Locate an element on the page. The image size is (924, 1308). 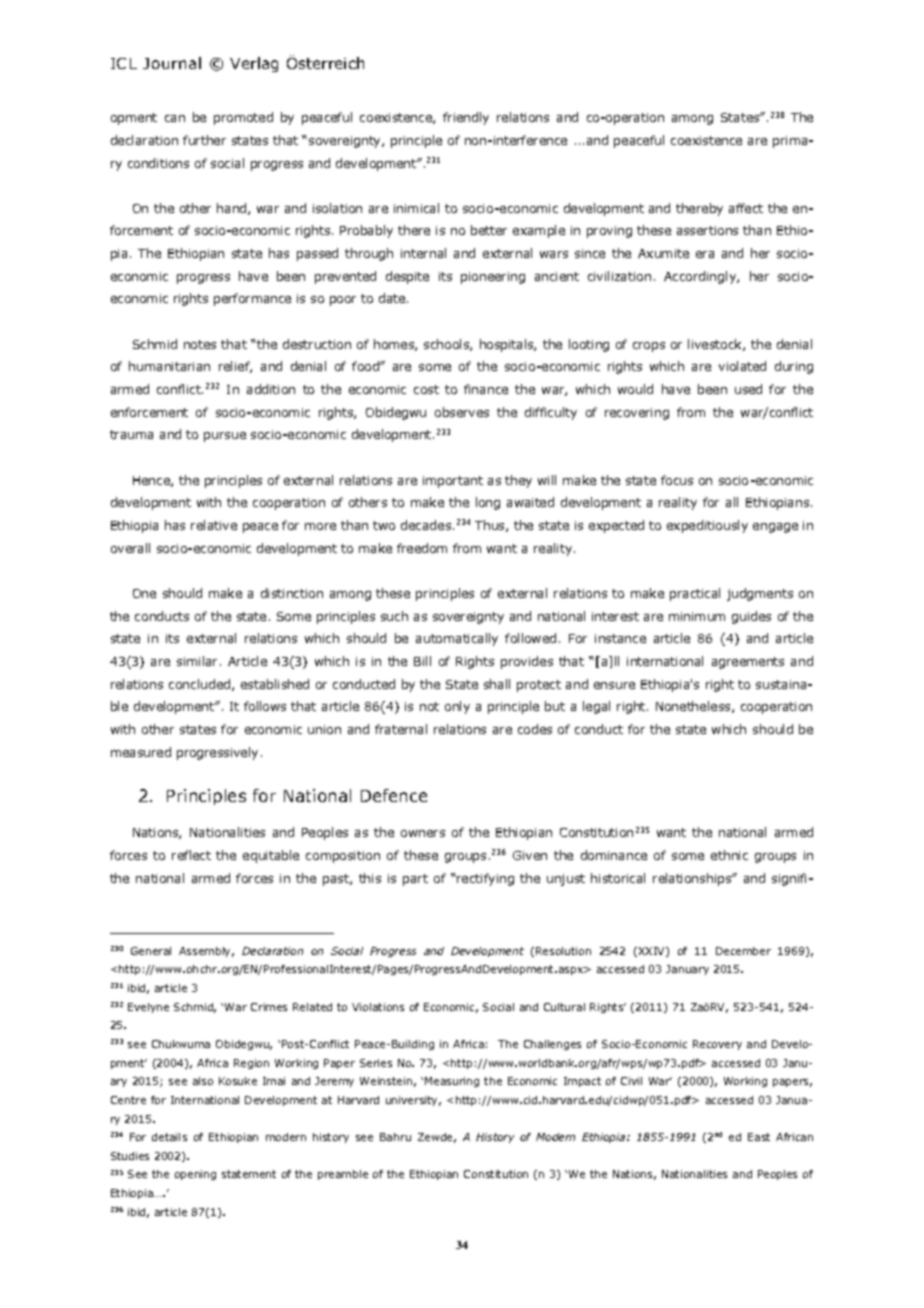
reflect is located at coordinates (191, 855).
